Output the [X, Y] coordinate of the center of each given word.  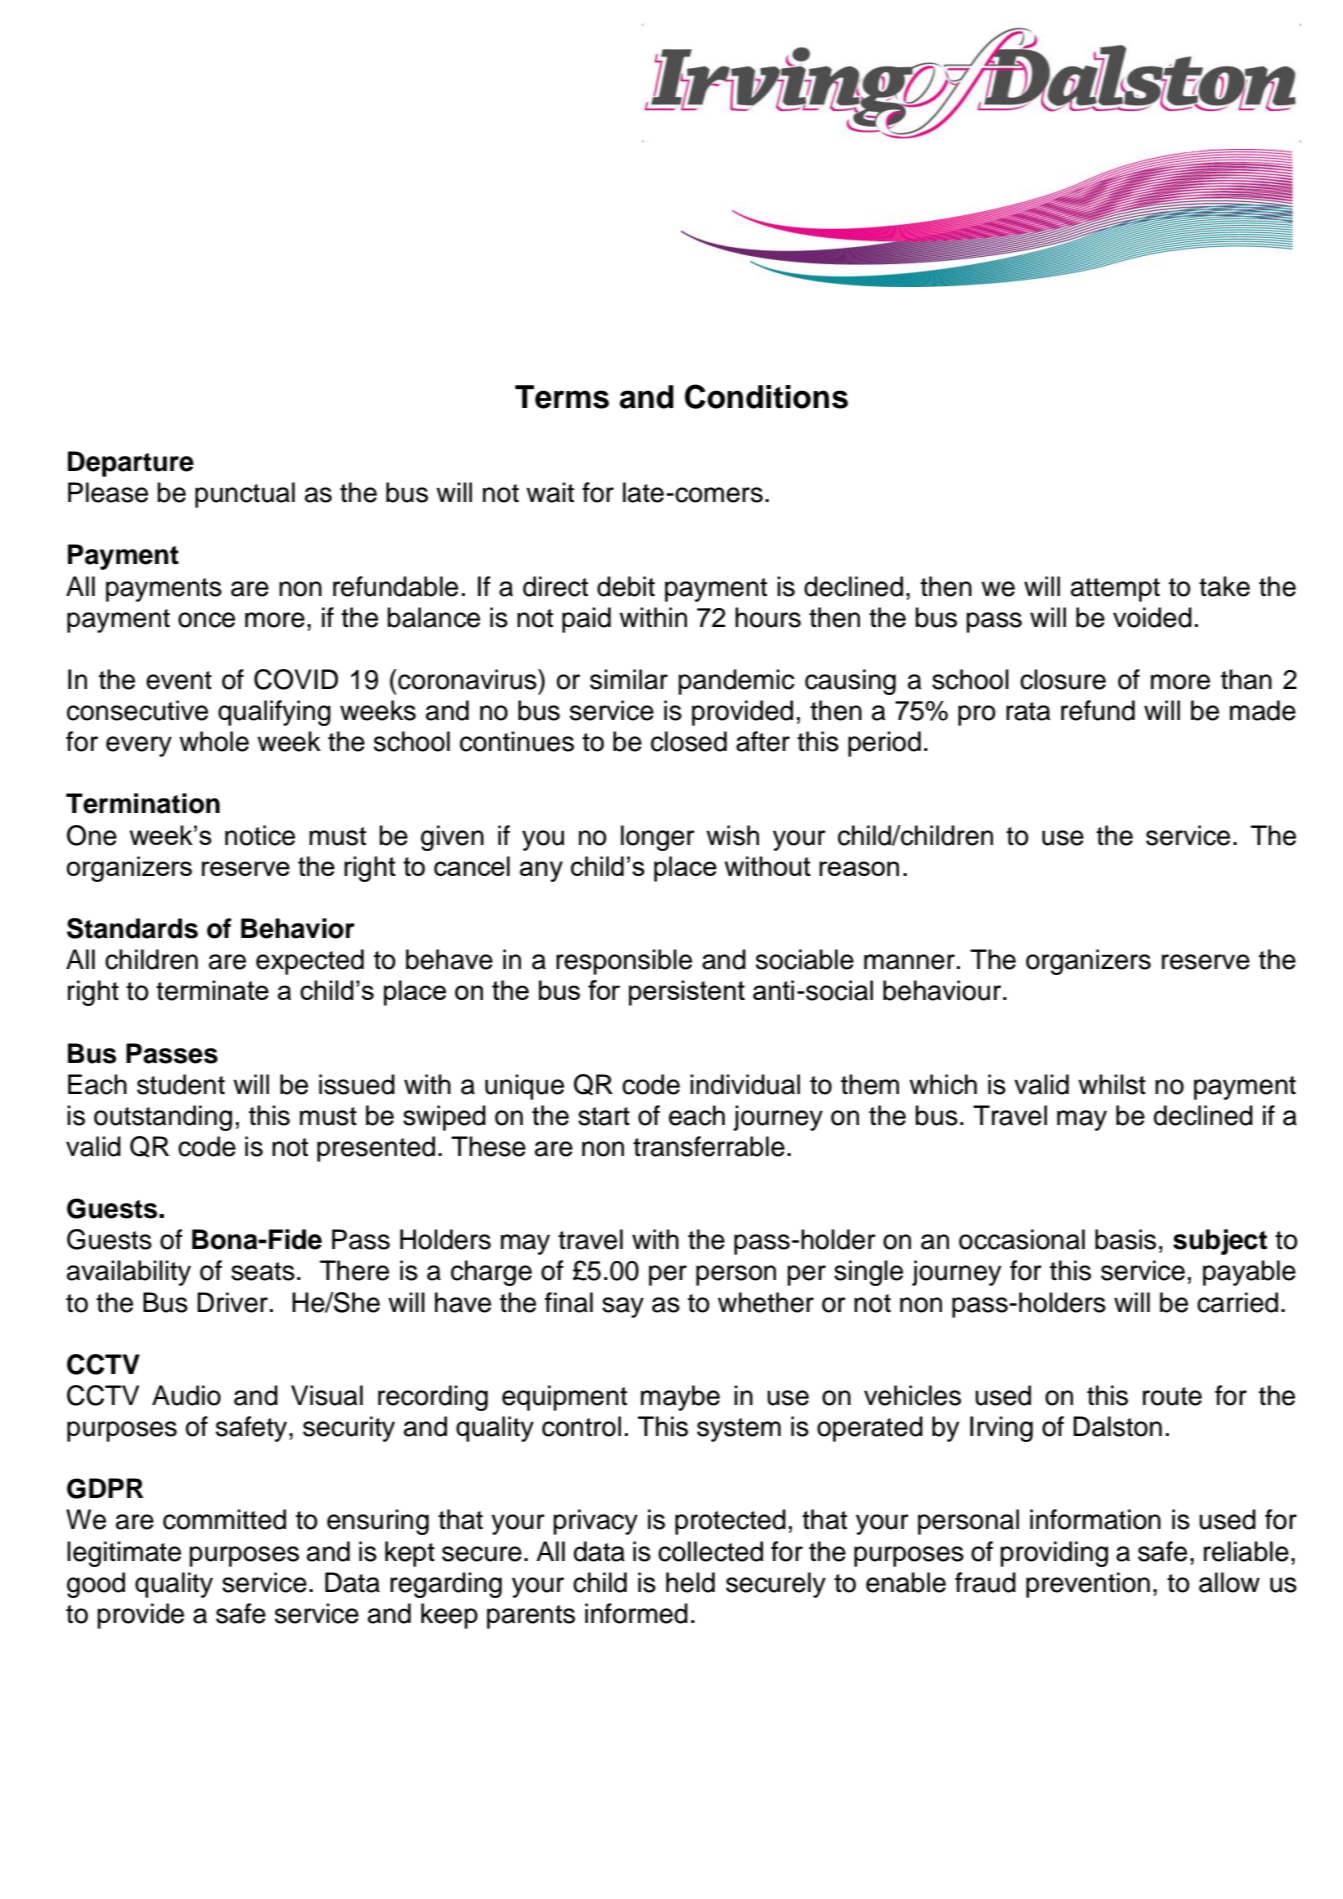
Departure [131, 464]
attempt [1115, 590]
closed [689, 741]
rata [1028, 711]
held [690, 1582]
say [623, 1307]
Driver [232, 1302]
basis [1125, 1239]
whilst [1112, 1084]
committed [224, 1519]
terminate [212, 990]
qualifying [274, 713]
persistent [687, 993]
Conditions [766, 396]
